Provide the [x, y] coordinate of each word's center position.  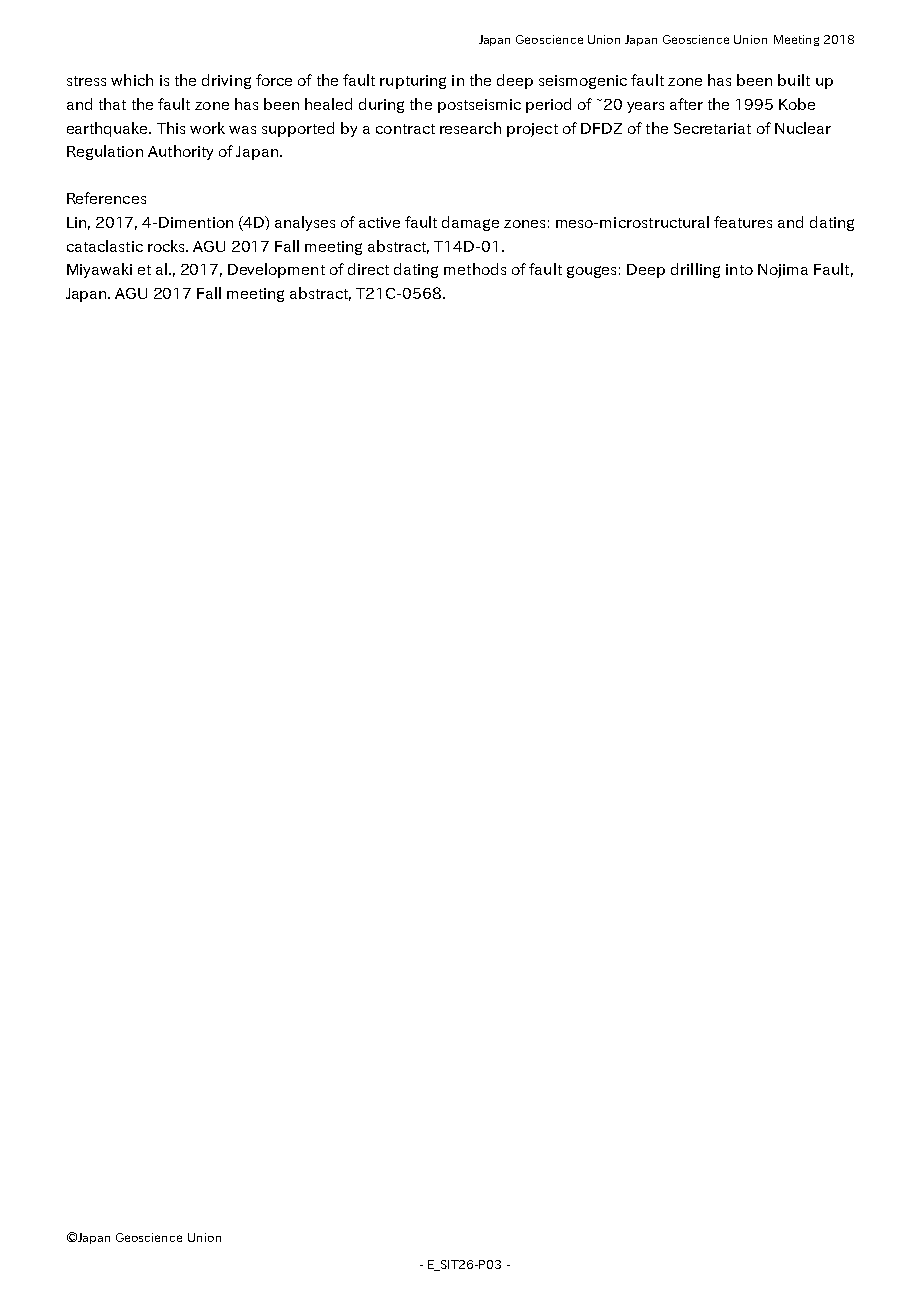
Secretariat [712, 128]
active [379, 222]
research [470, 128]
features [743, 222]
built [794, 80]
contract [405, 129]
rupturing [413, 82]
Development [276, 270]
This [171, 128]
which [132, 80]
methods [475, 269]
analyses [305, 223]
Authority [180, 152]
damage [470, 223]
